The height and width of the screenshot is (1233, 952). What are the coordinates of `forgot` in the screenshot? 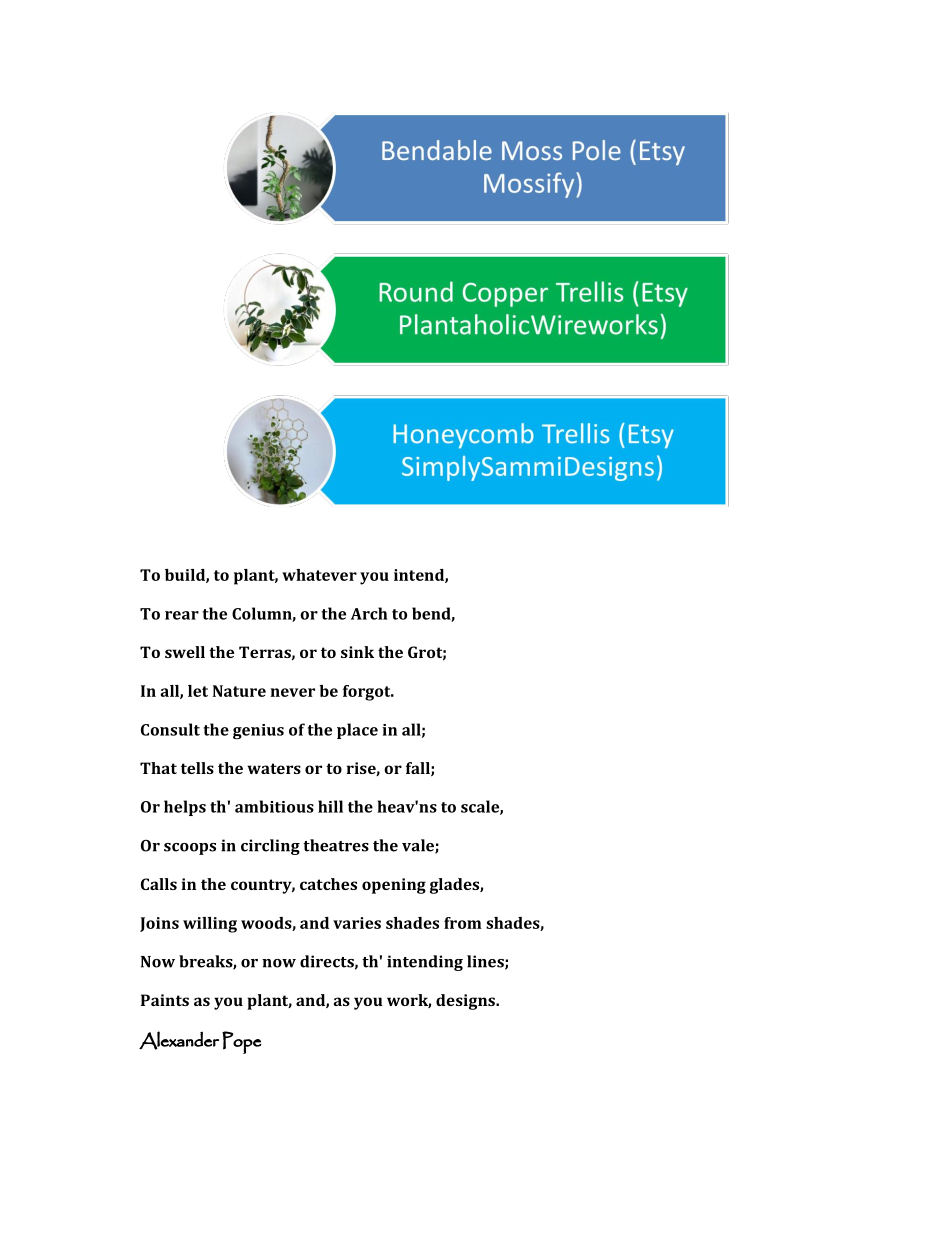 It's located at (368, 693).
